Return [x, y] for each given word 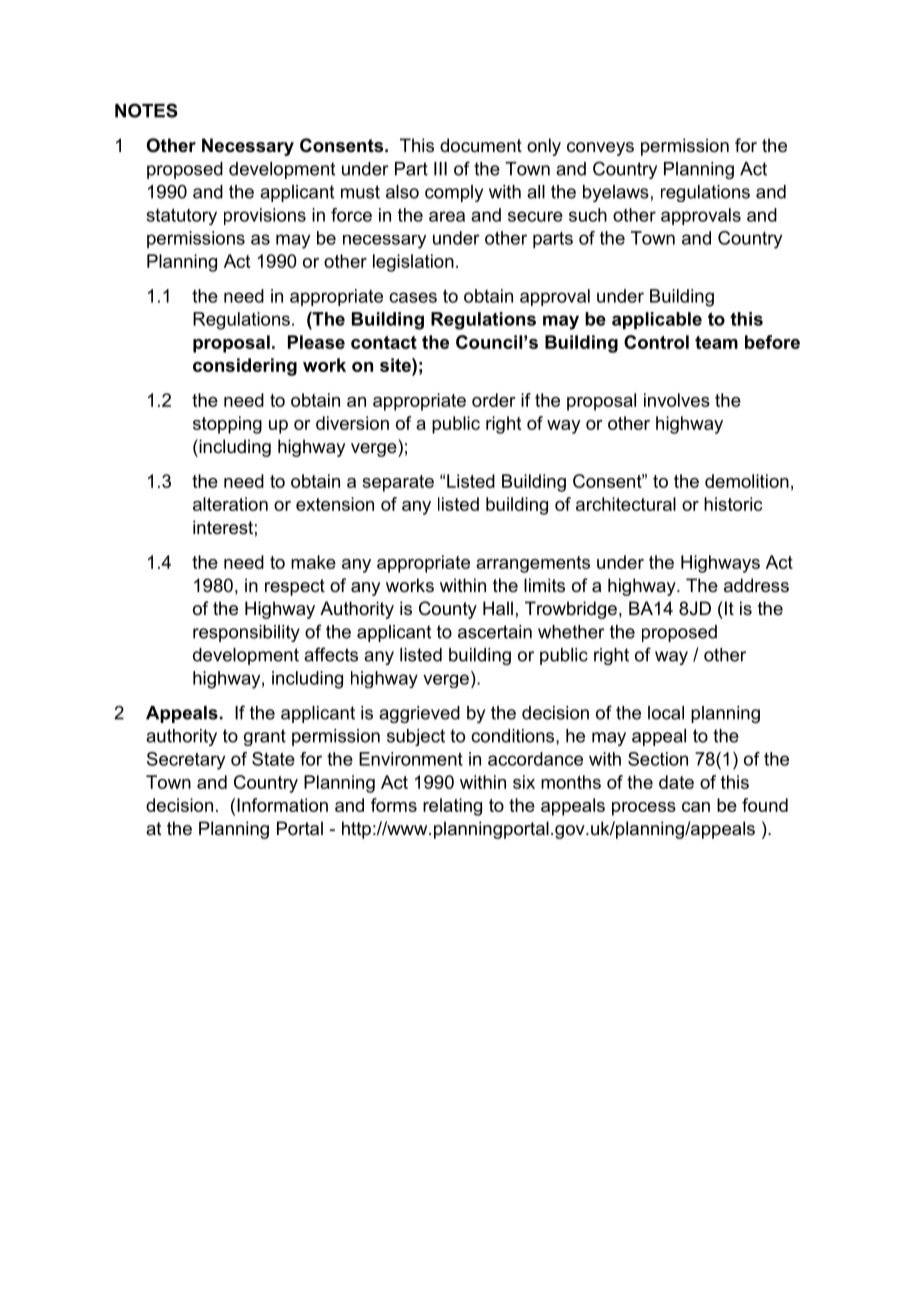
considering [245, 367]
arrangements [533, 564]
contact [384, 342]
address [756, 585]
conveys [600, 149]
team [716, 342]
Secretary [186, 761]
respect [295, 587]
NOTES [146, 110]
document [481, 145]
